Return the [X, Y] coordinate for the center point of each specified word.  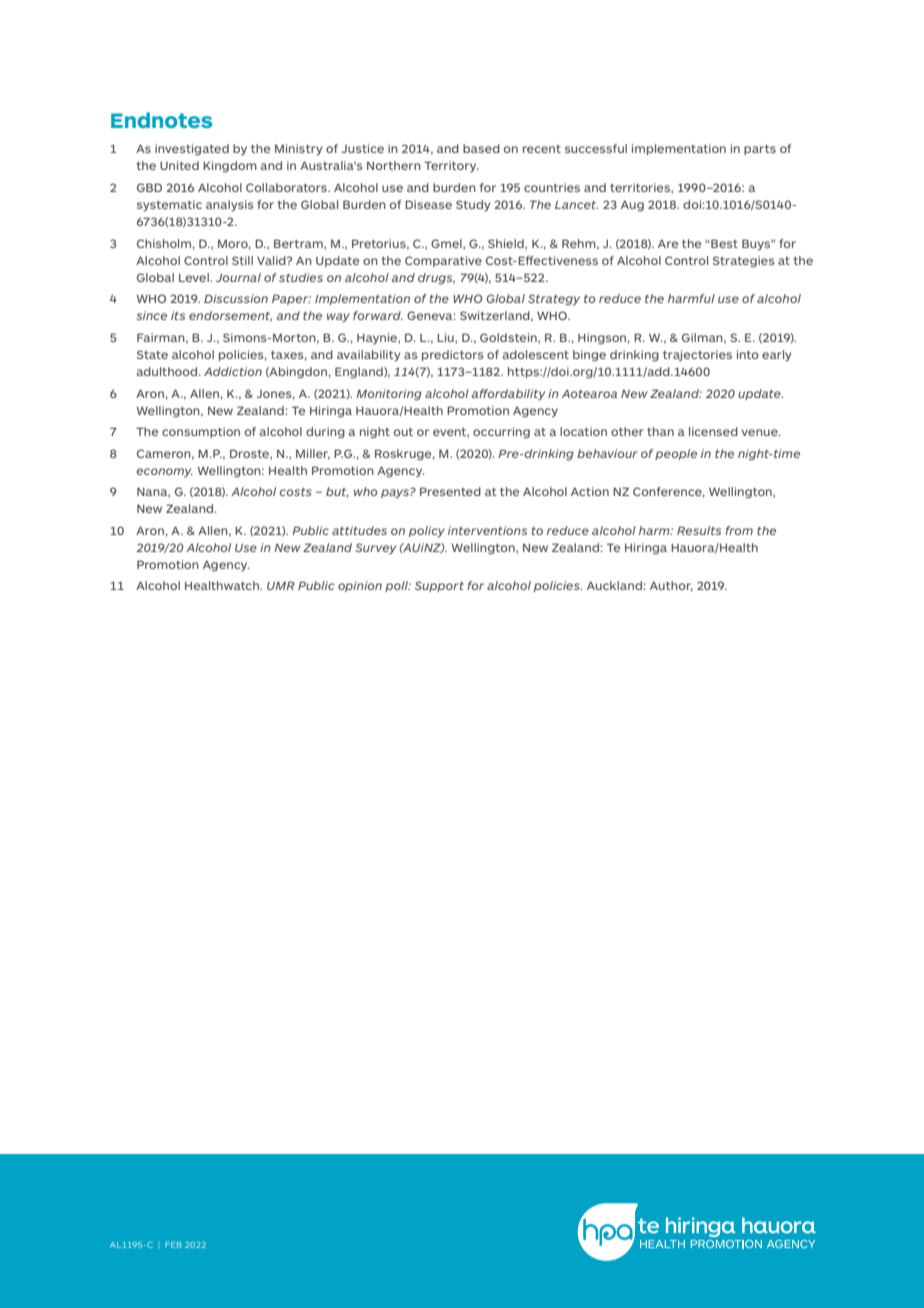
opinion [360, 586]
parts [760, 150]
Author [671, 586]
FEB [173, 1245]
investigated [192, 150]
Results [699, 530]
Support [439, 586]
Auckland [615, 585]
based [481, 148]
